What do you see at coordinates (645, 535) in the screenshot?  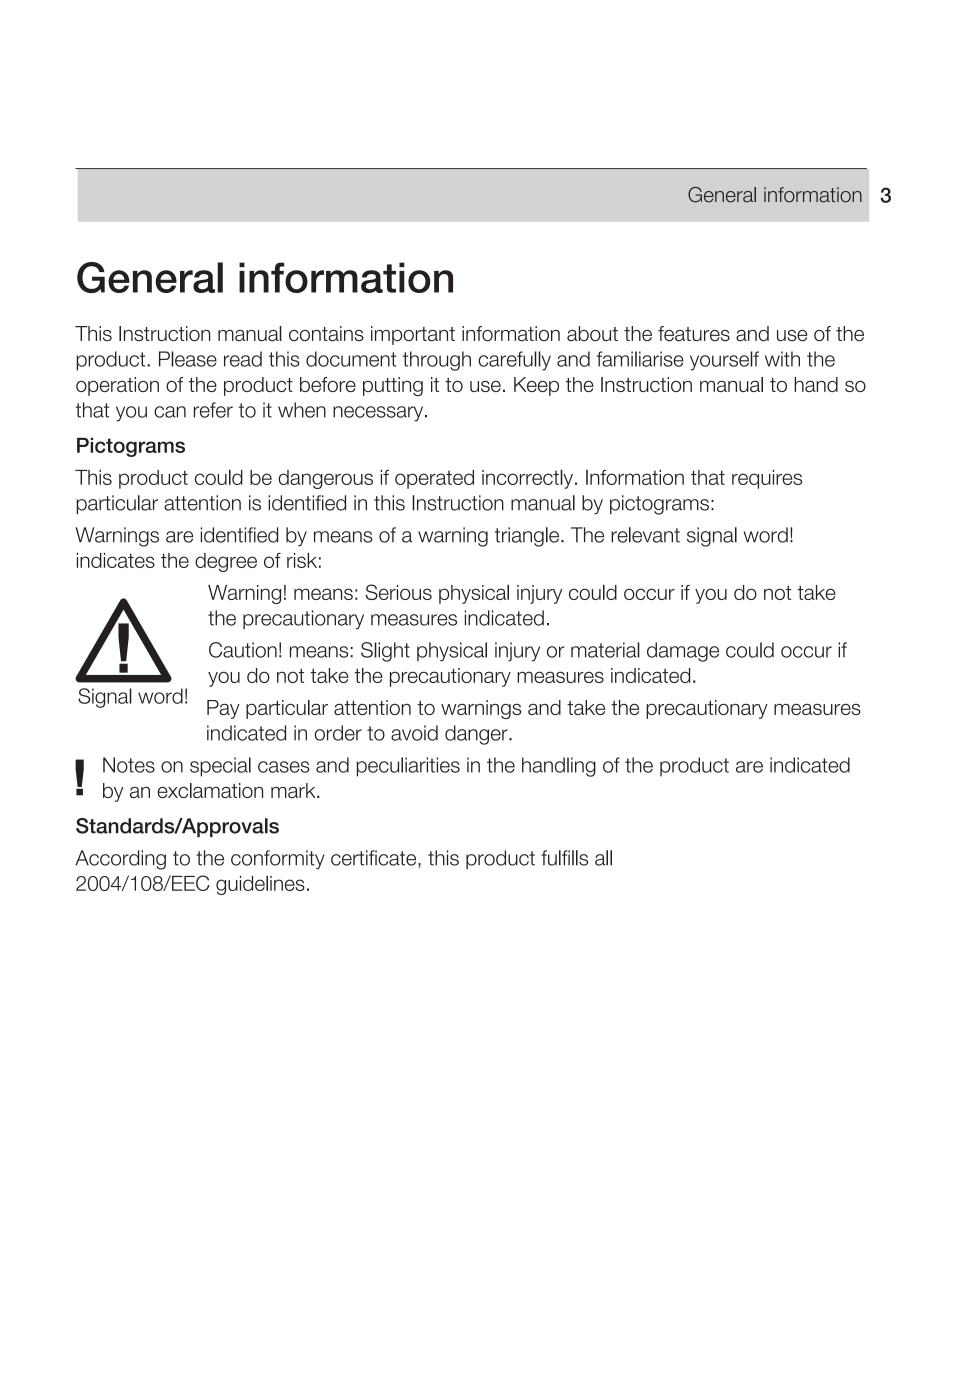 I see `relevant` at bounding box center [645, 535].
